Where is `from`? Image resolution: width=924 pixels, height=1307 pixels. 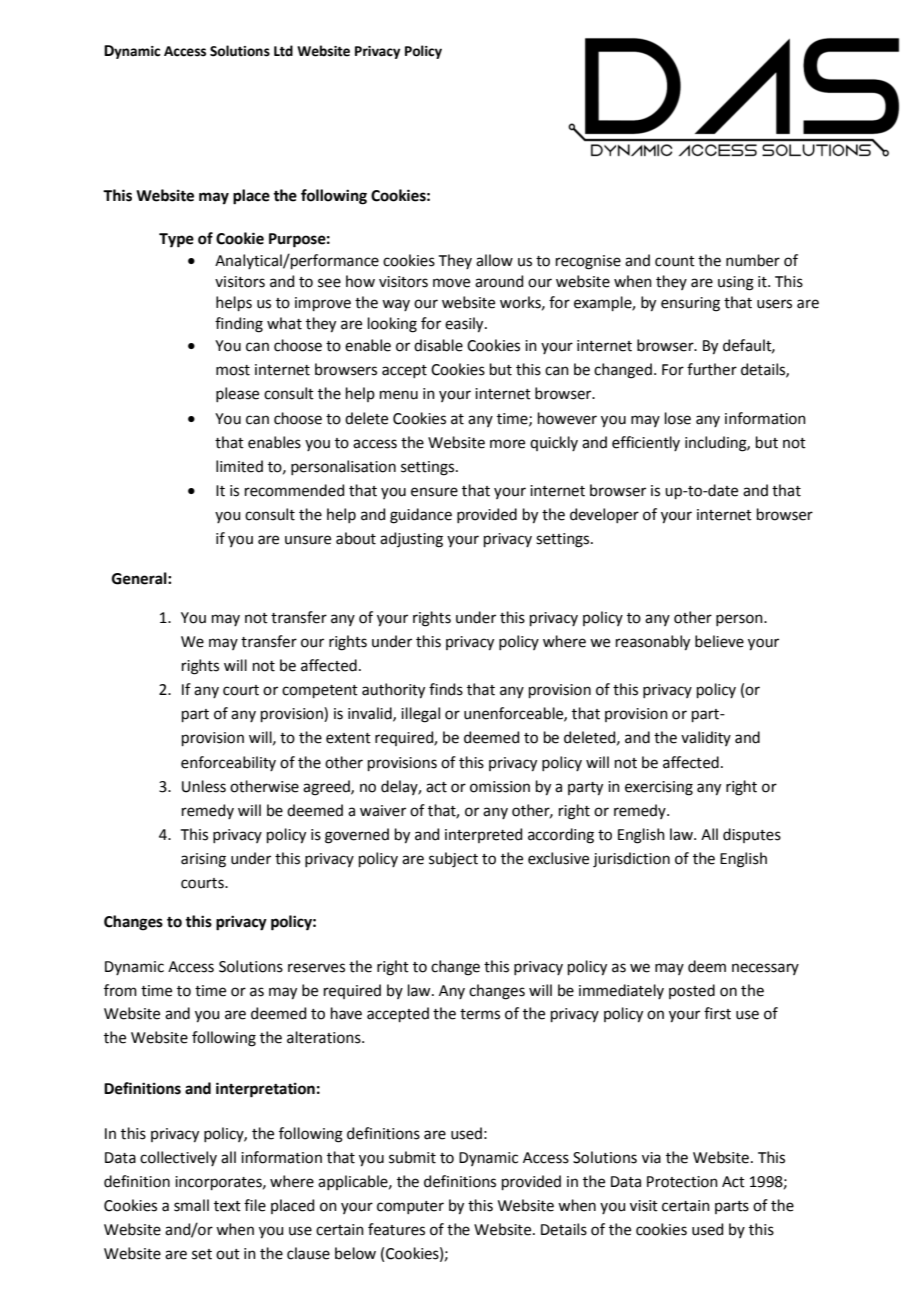
from is located at coordinates (120, 990).
